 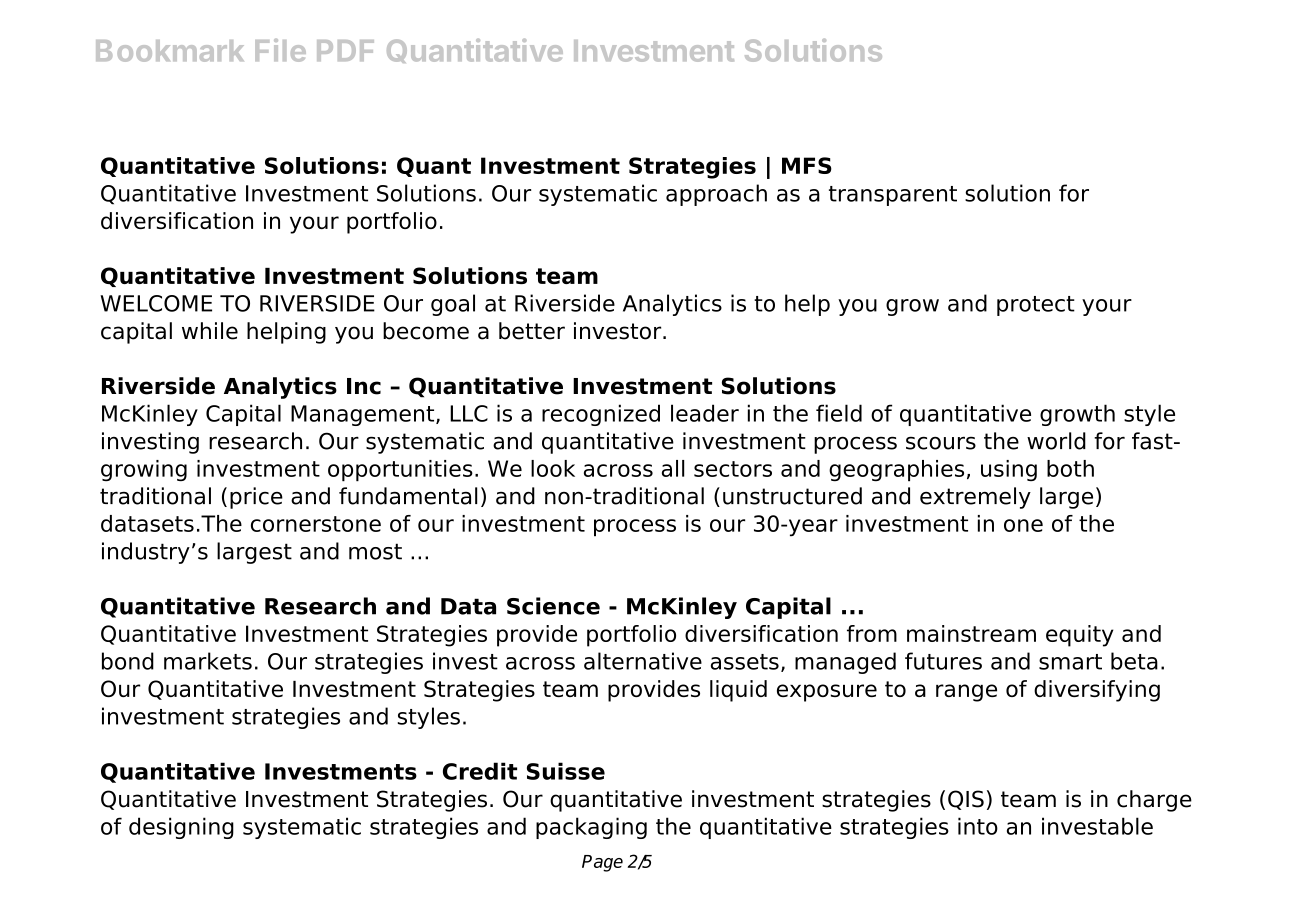 What do you see at coordinates (1009, 470) in the page?
I see `using` at bounding box center [1009, 470].
